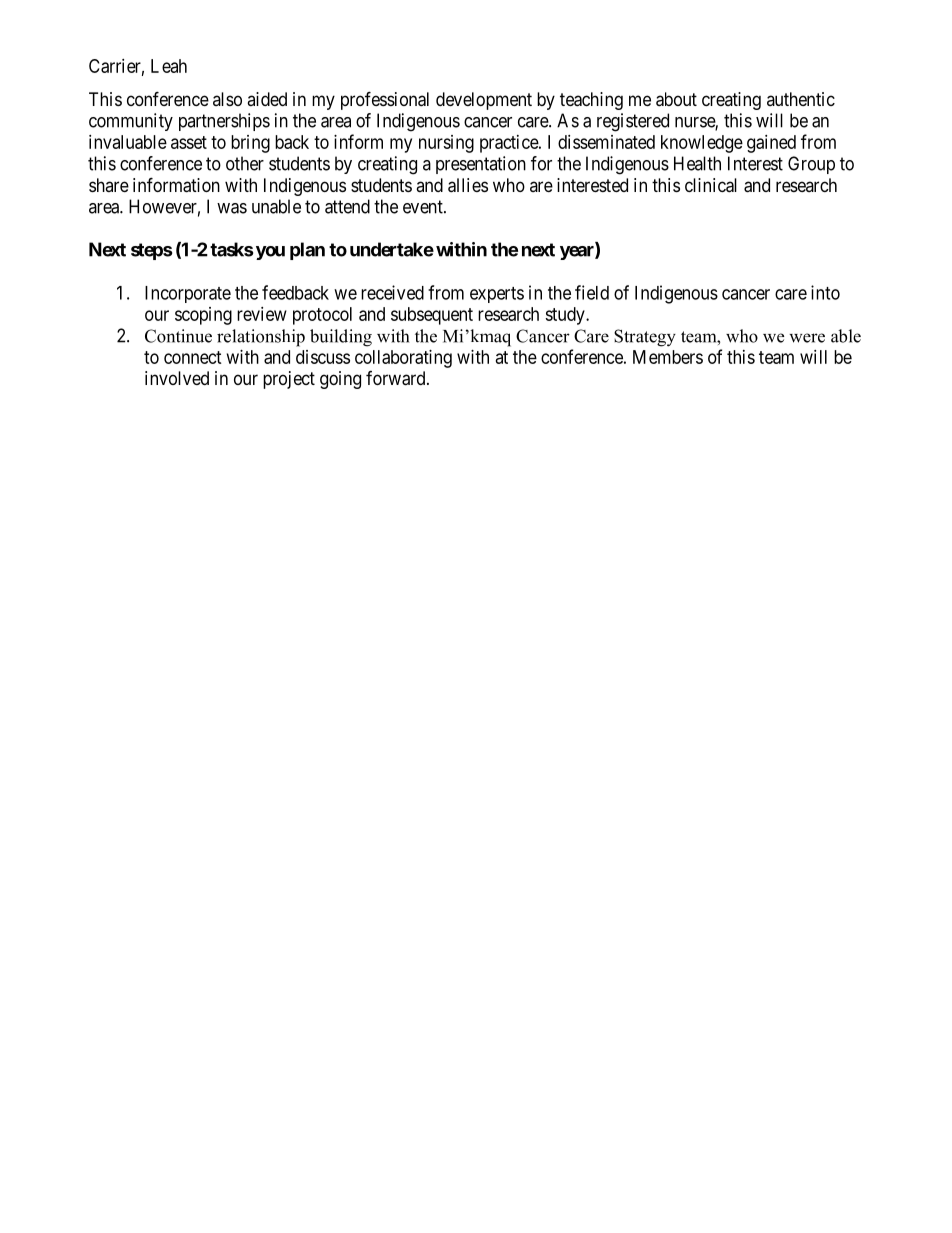  What do you see at coordinates (424, 207) in the document?
I see `event` at bounding box center [424, 207].
